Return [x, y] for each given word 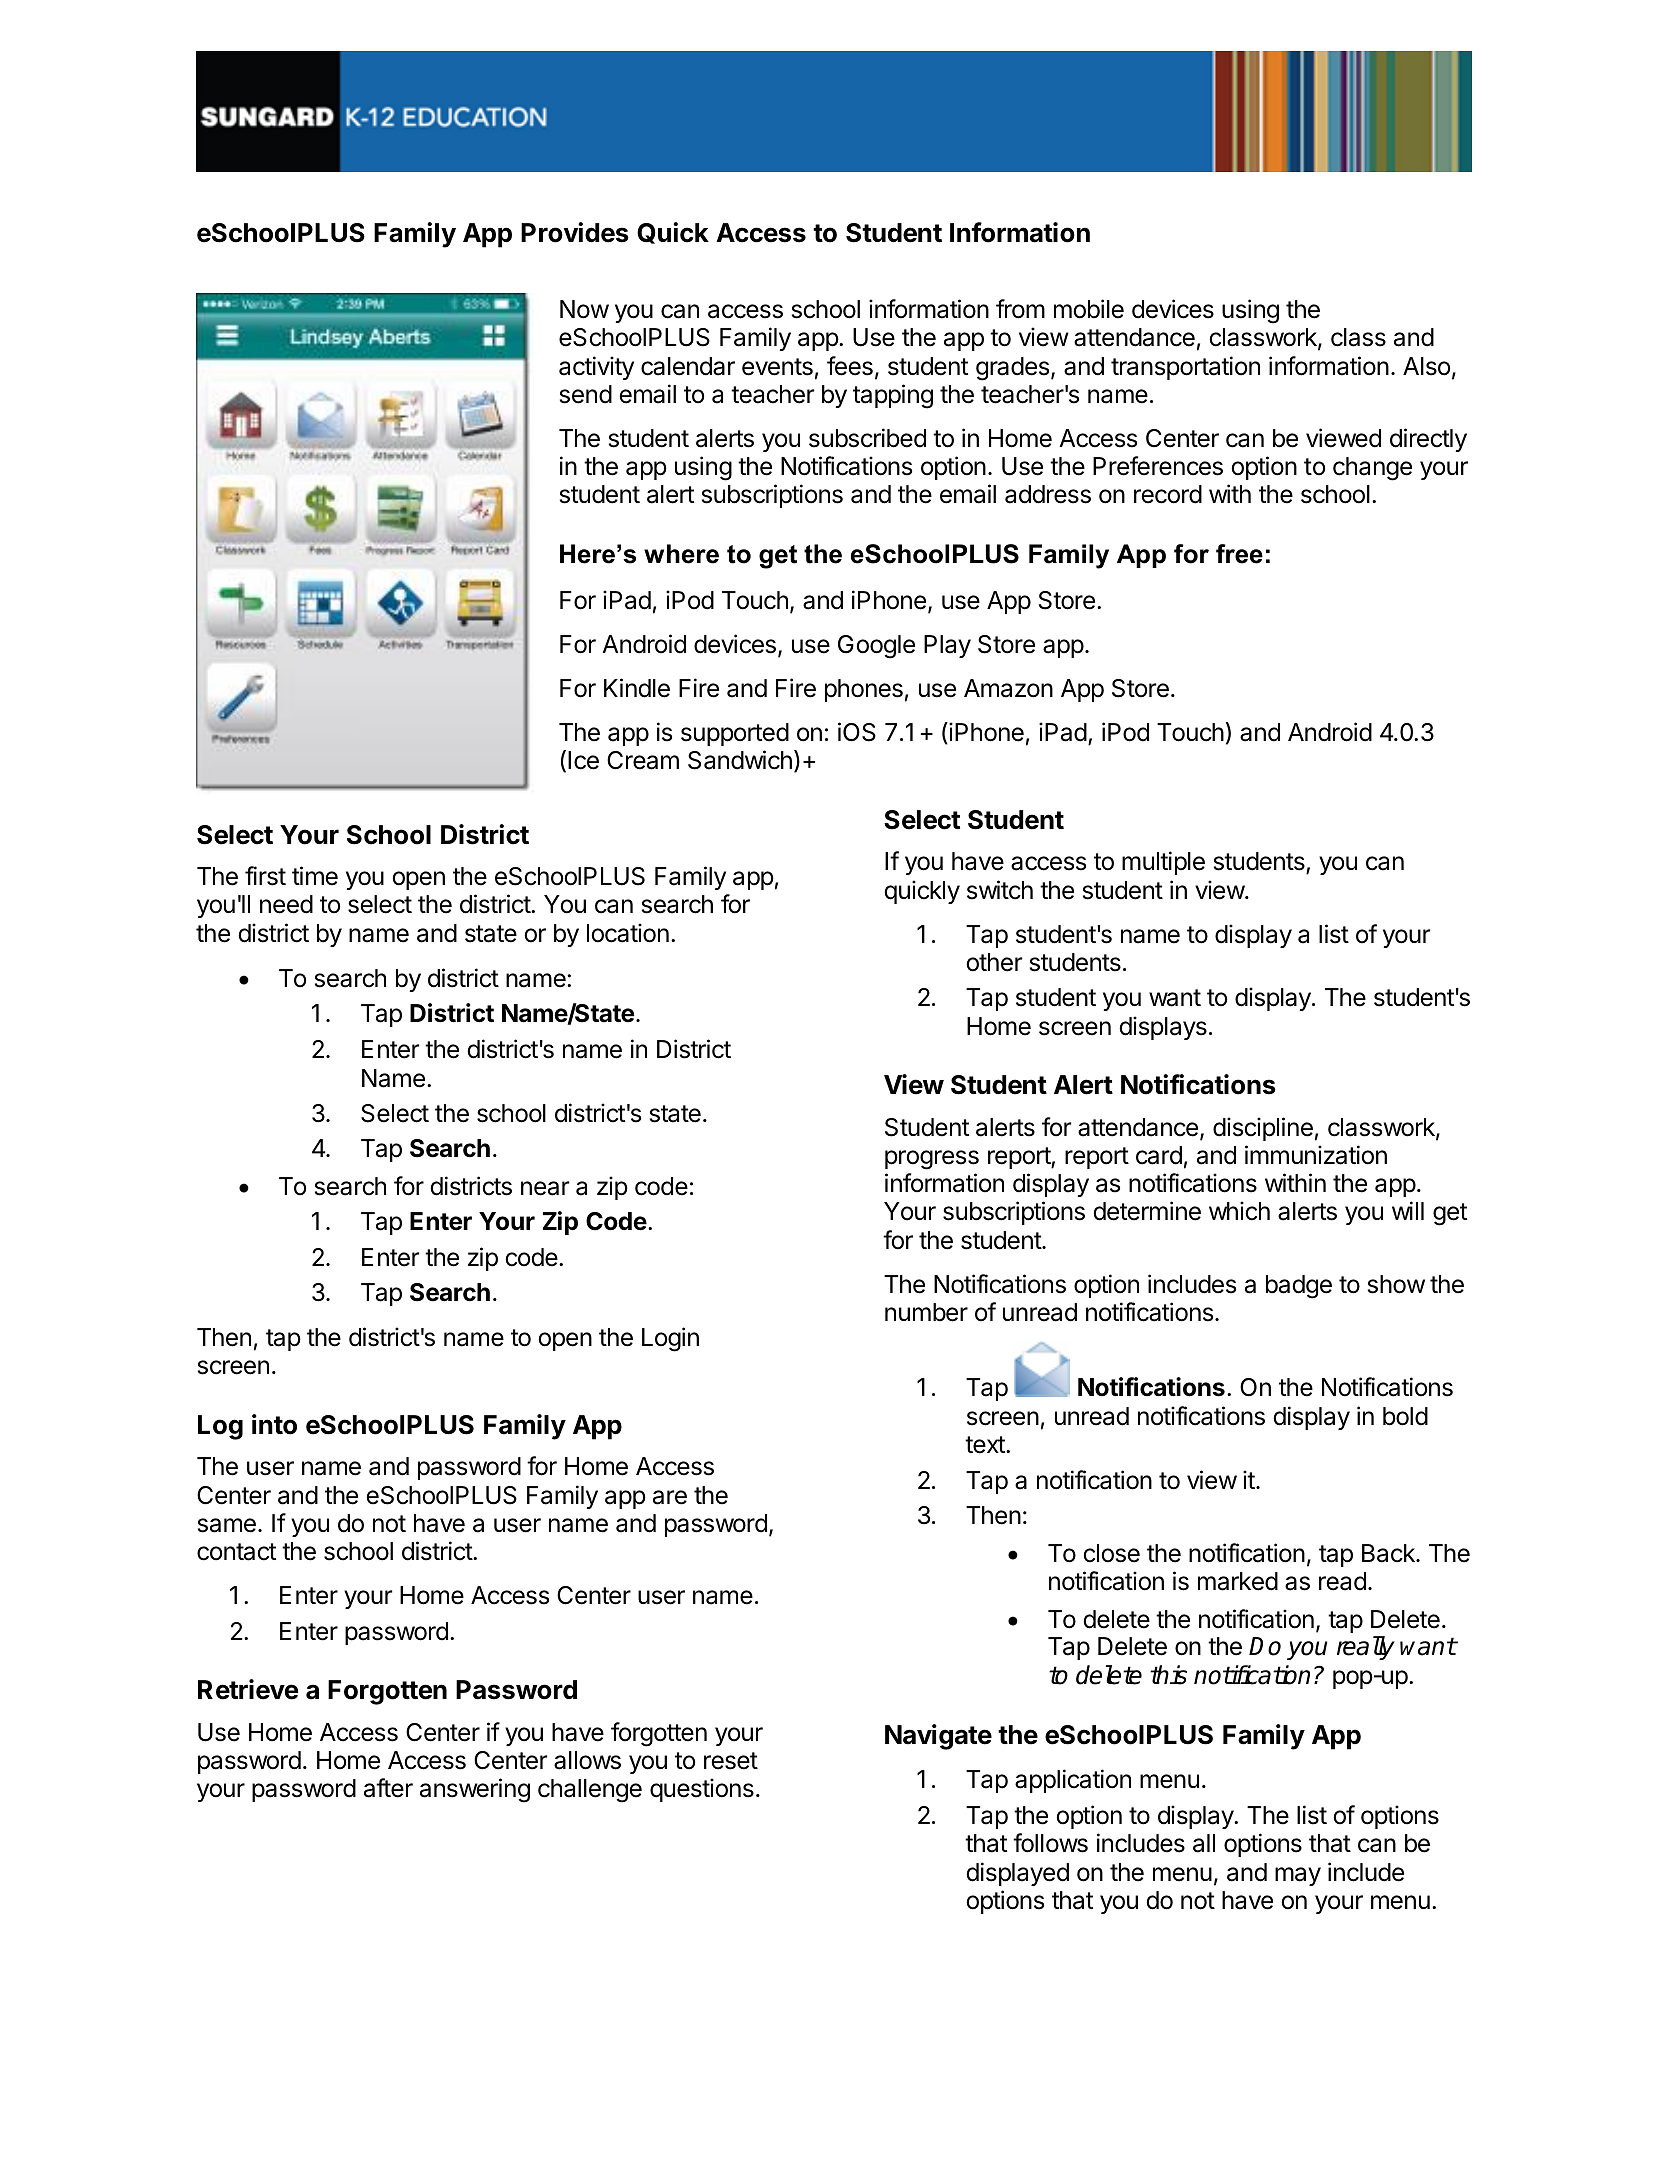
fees [850, 366]
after [388, 1788]
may [1298, 1876]
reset [731, 1761]
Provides [575, 232]
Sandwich [740, 760]
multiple [1163, 863]
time [315, 876]
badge [1299, 1287]
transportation [1185, 368]
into [274, 1424]
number [926, 1312]
